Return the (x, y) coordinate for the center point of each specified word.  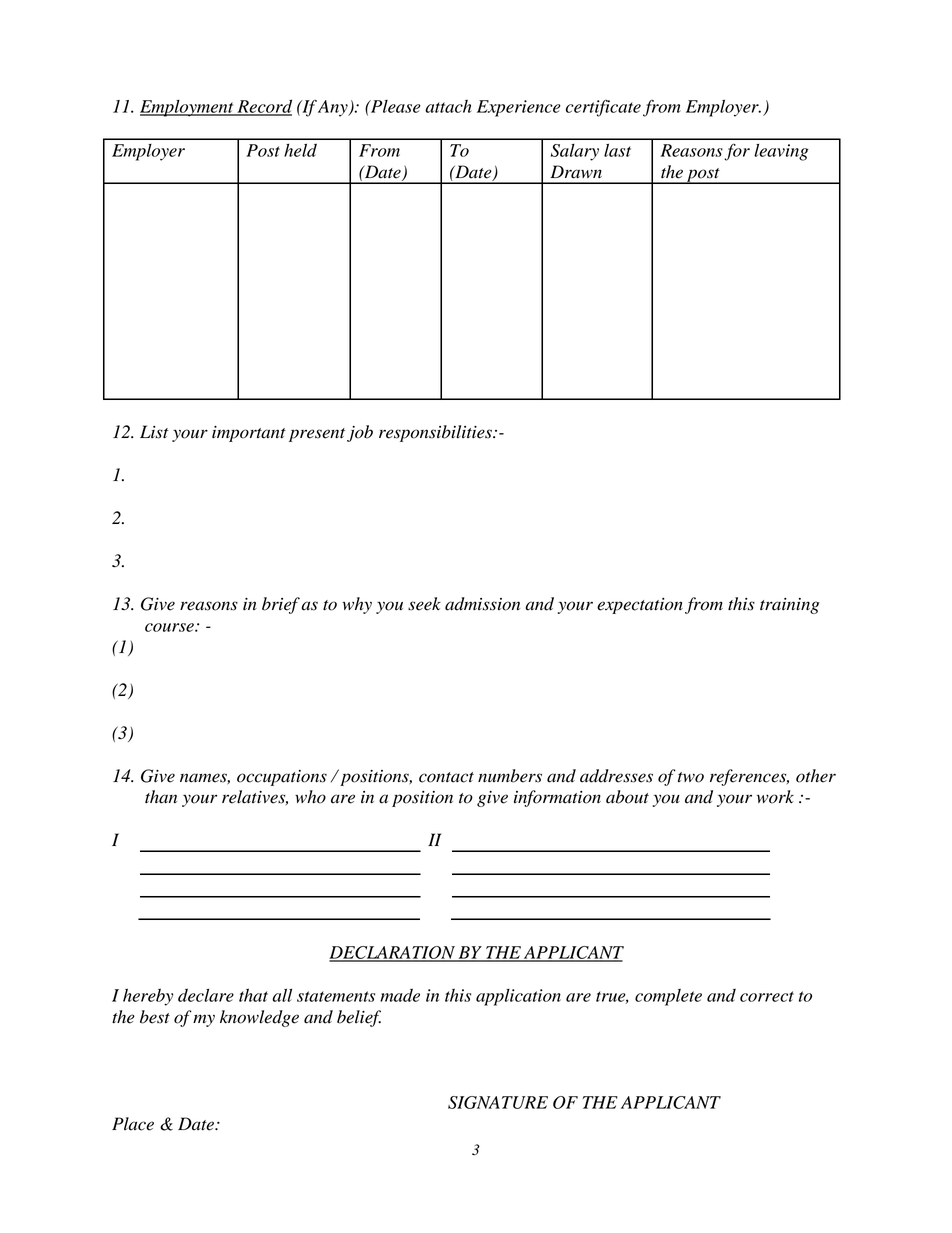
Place (133, 1124)
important (249, 434)
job (360, 433)
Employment (188, 108)
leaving (781, 152)
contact (446, 777)
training (789, 606)
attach (448, 106)
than (161, 797)
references (749, 777)
